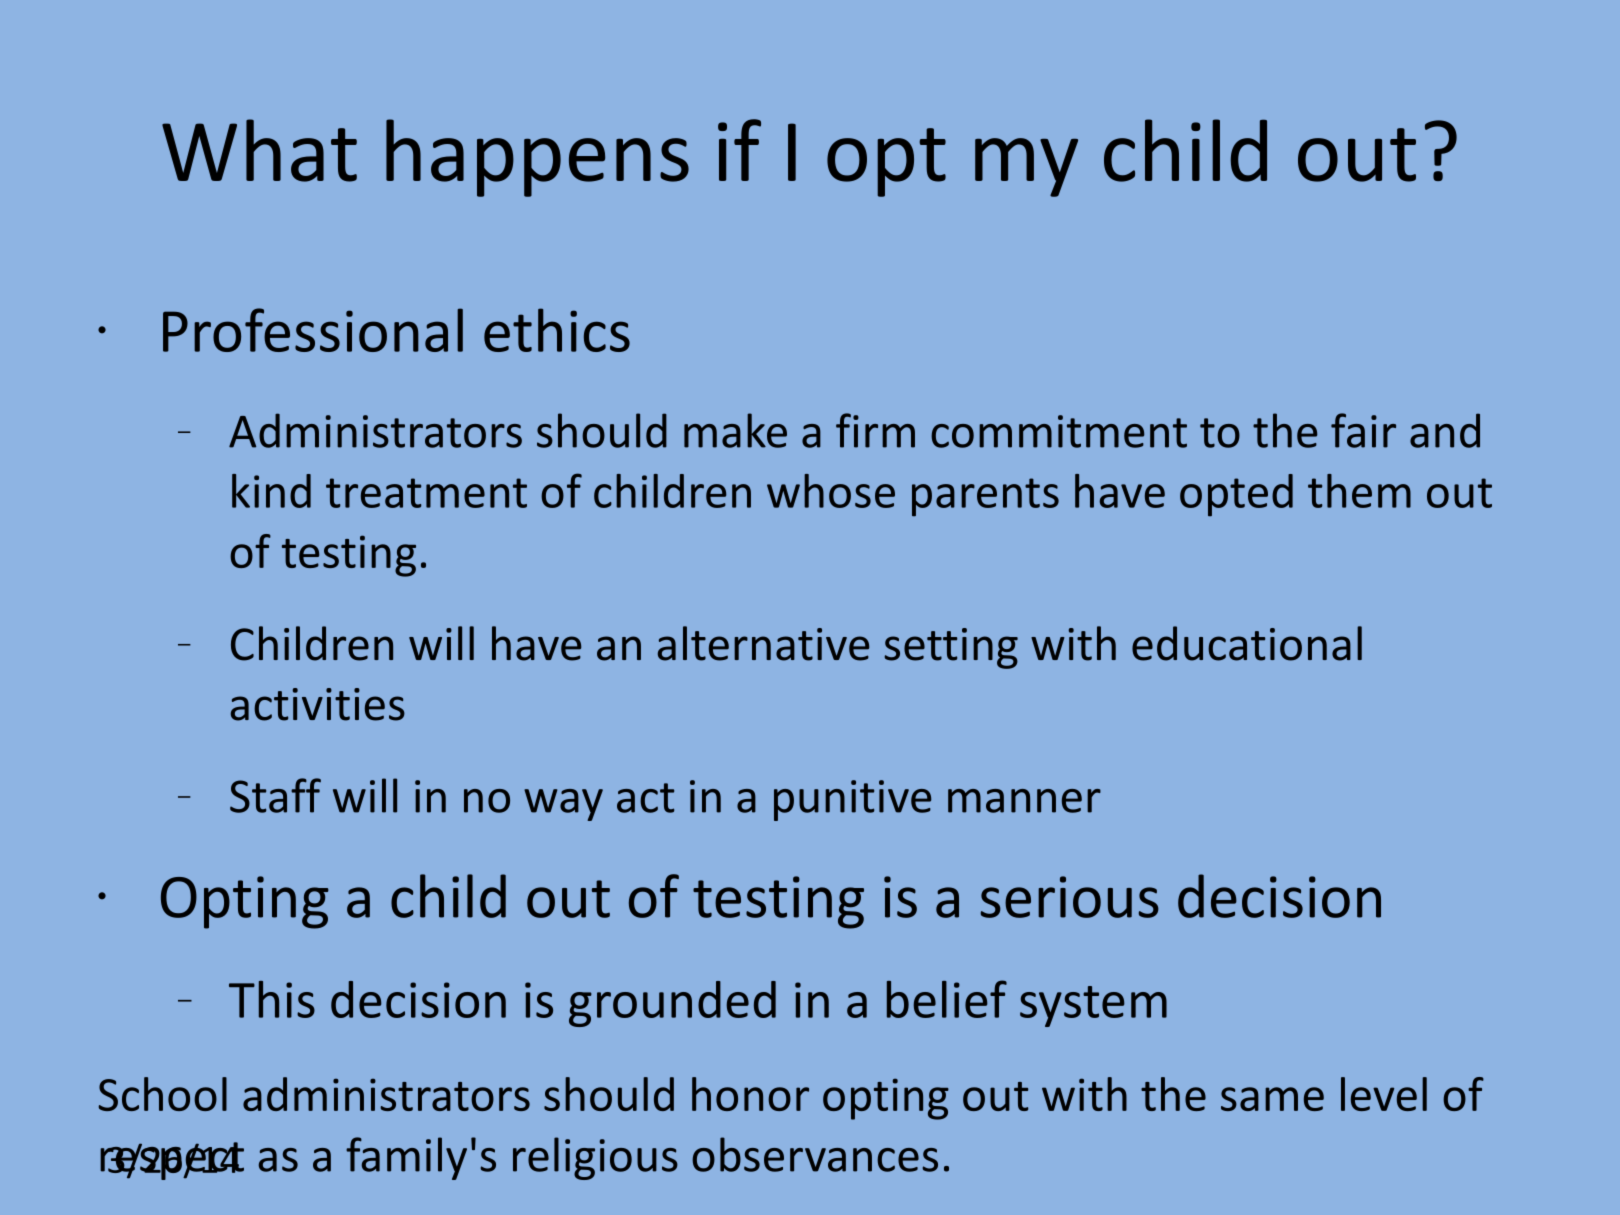 The height and width of the document is (1215, 1620). I want to click on fair, so click(1363, 430).
